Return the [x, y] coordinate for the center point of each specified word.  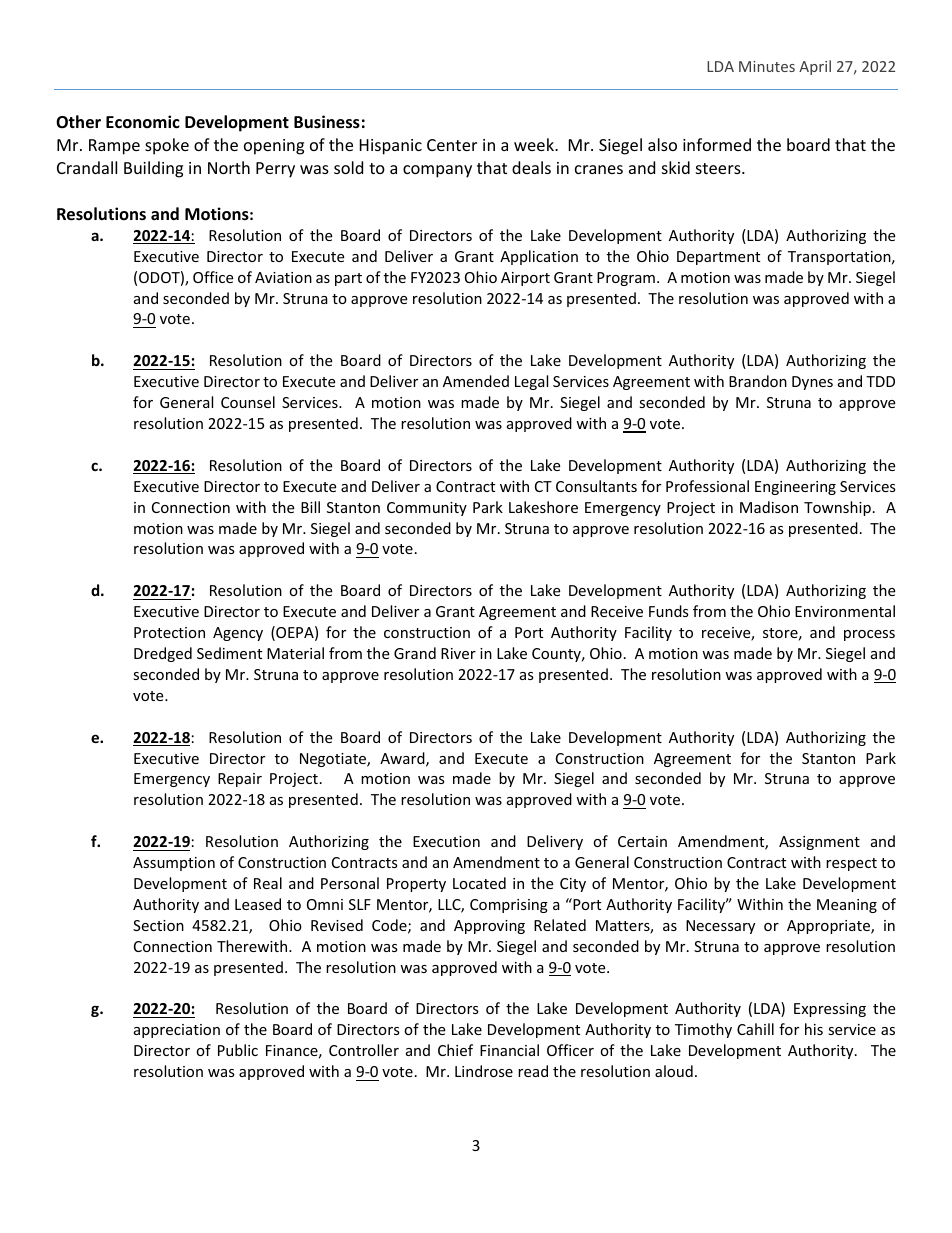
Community [427, 509]
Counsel [248, 402]
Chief [455, 1050]
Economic [143, 122]
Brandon [758, 381]
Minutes [767, 66]
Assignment [819, 843]
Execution [446, 841]
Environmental [845, 611]
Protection [169, 632]
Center [452, 145]
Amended [476, 381]
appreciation [177, 1031]
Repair [240, 780]
